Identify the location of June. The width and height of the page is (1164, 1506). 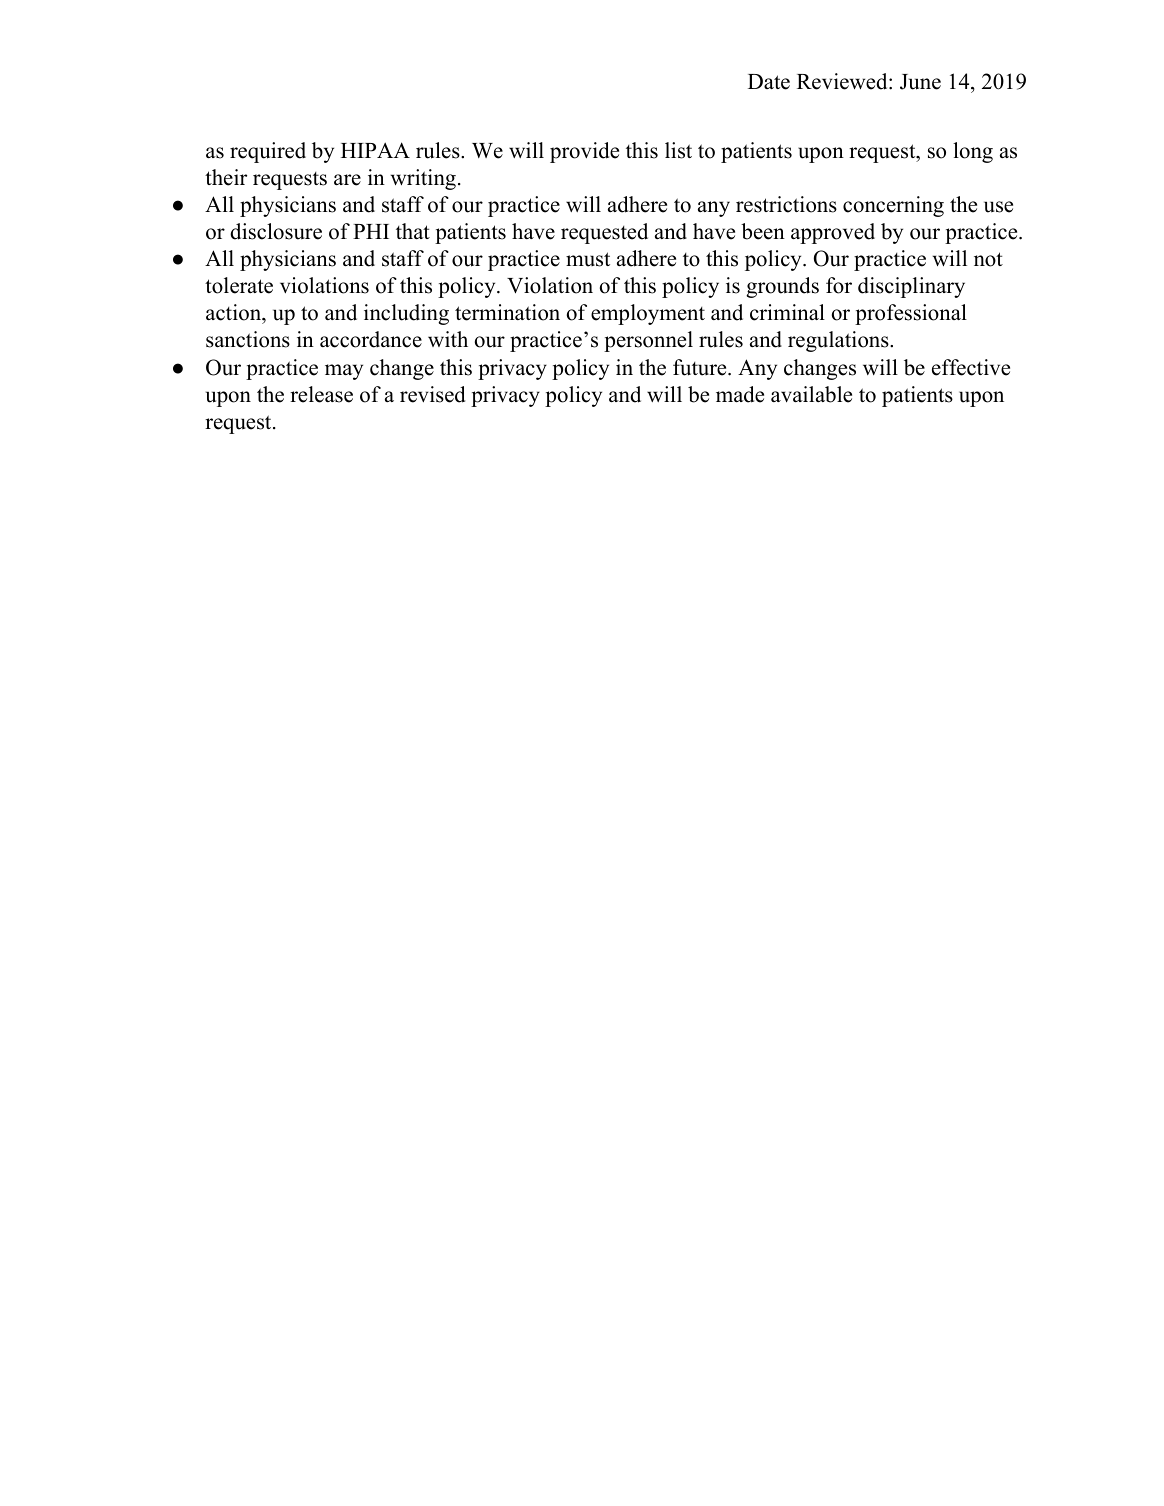
(920, 82).
